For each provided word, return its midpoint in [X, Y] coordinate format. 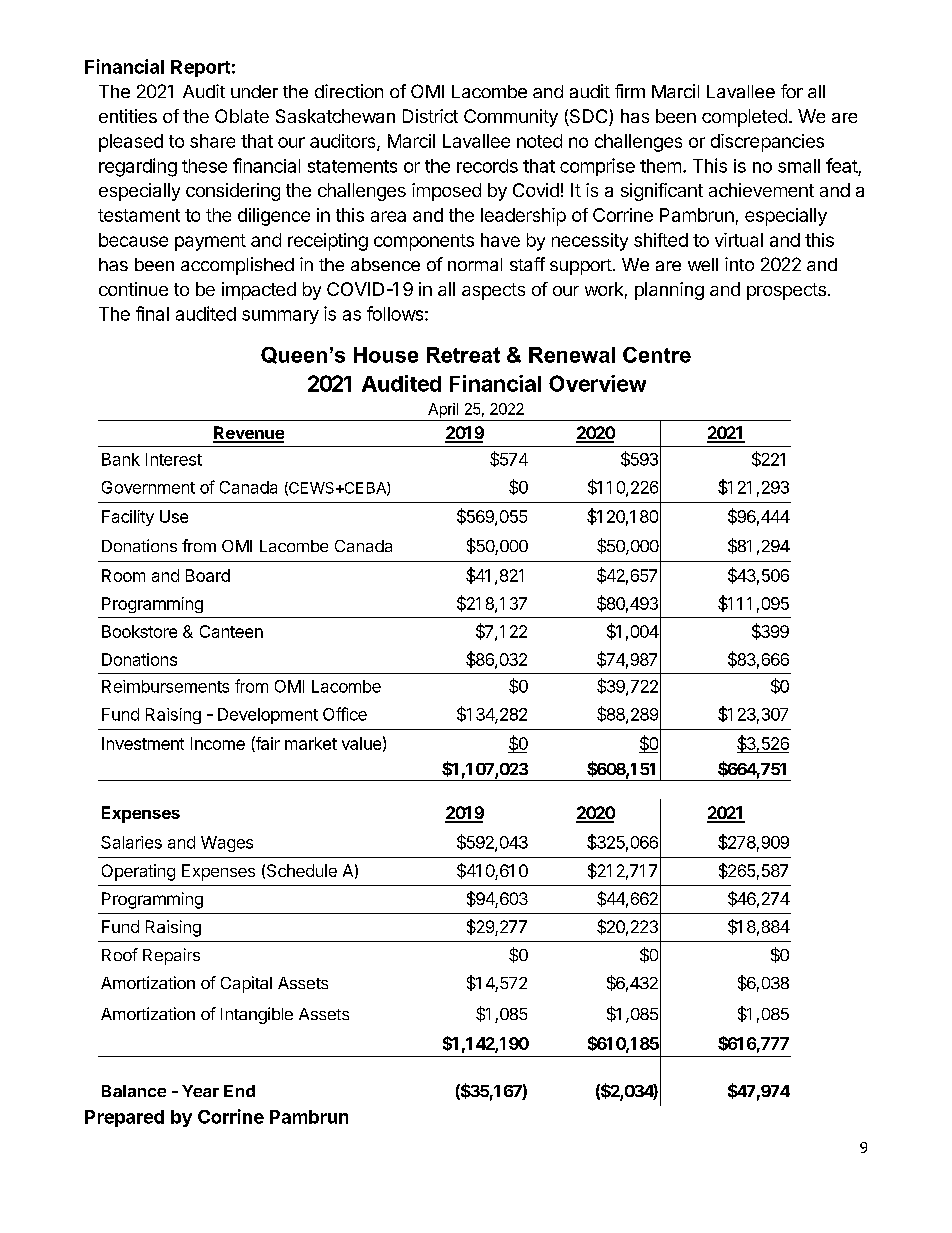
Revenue [248, 434]
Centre [657, 355]
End [239, 1091]
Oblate [242, 116]
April [443, 410]
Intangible [257, 1015]
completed [744, 118]
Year [200, 1091]
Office [345, 714]
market [311, 743]
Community [511, 118]
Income [218, 743]
